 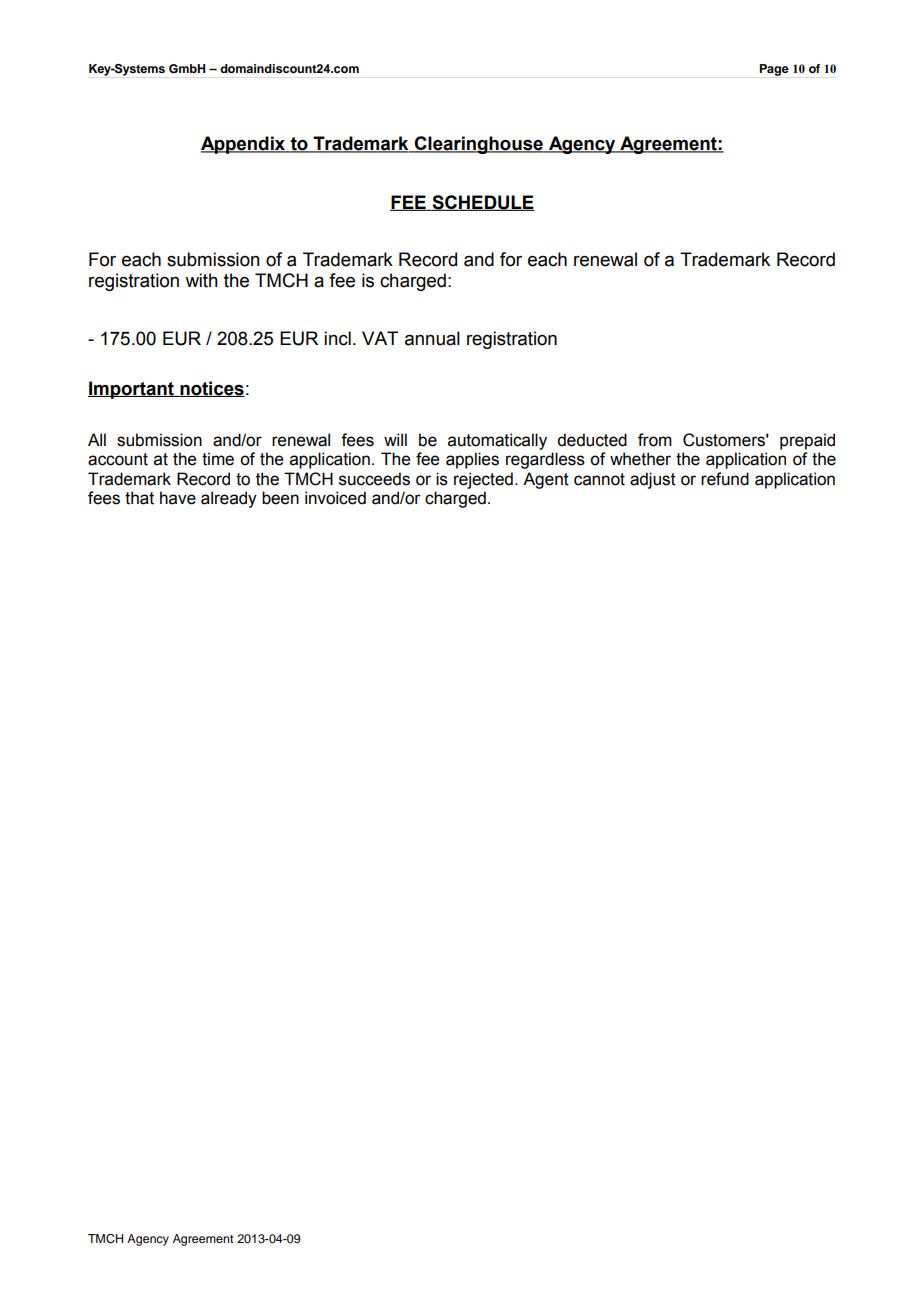 I want to click on refund, so click(x=725, y=479).
